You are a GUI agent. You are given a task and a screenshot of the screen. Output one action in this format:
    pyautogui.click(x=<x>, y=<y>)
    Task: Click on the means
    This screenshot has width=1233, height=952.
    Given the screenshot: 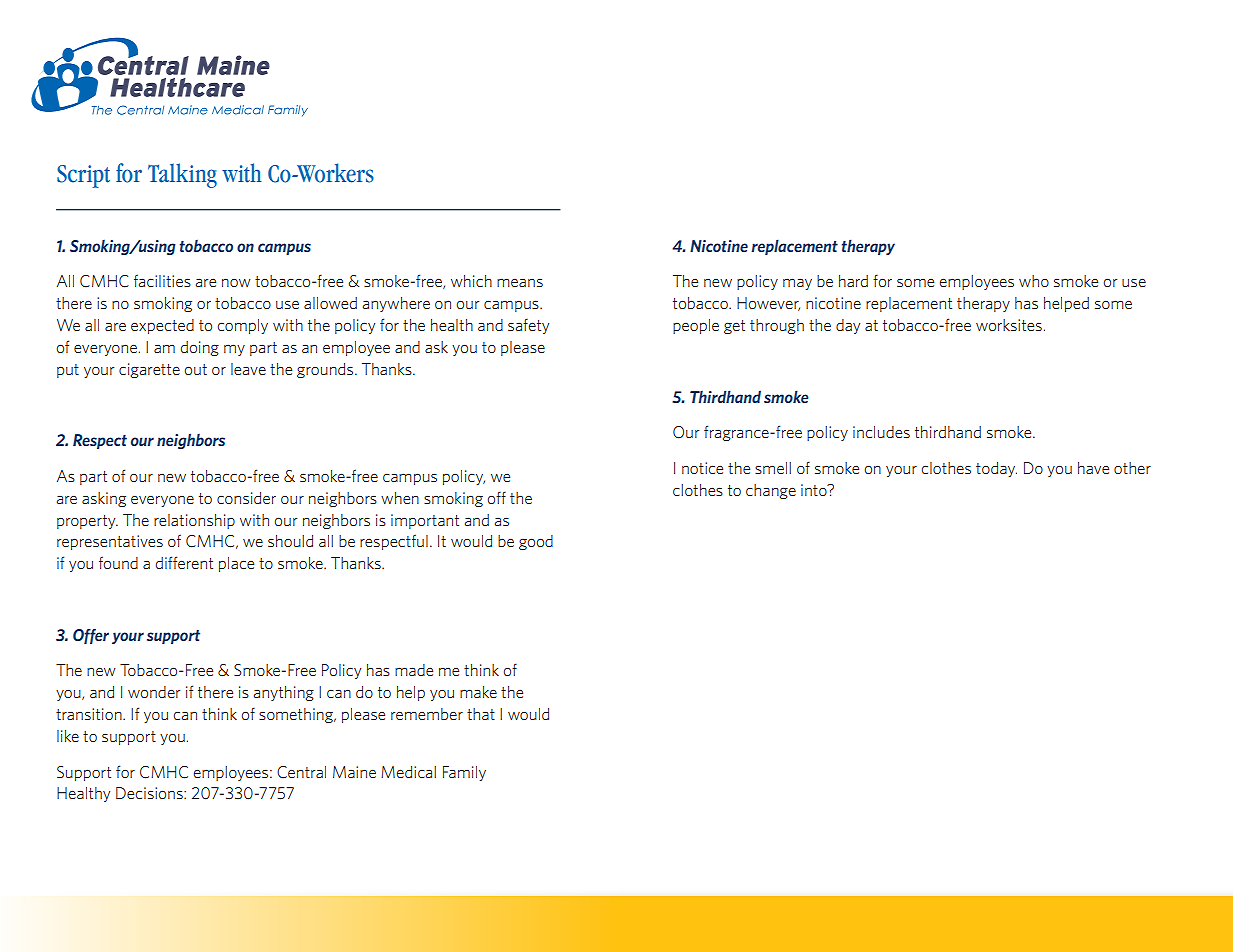 What is the action you would take?
    pyautogui.click(x=520, y=283)
